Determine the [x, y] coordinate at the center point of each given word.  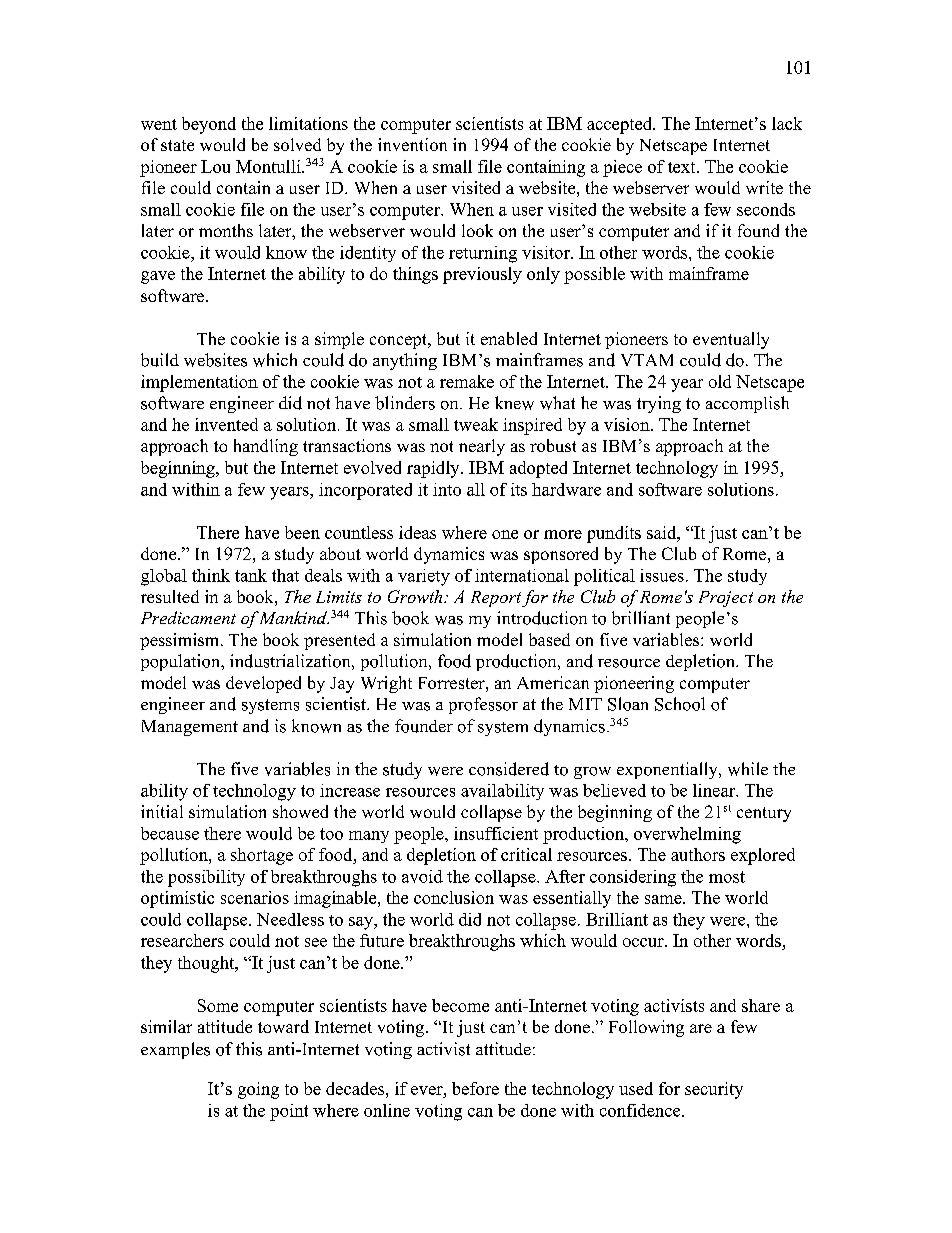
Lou [215, 166]
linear [715, 790]
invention [412, 144]
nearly [482, 447]
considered [509, 769]
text [683, 167]
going [258, 1090]
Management [190, 728]
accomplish [747, 404]
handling [266, 447]
